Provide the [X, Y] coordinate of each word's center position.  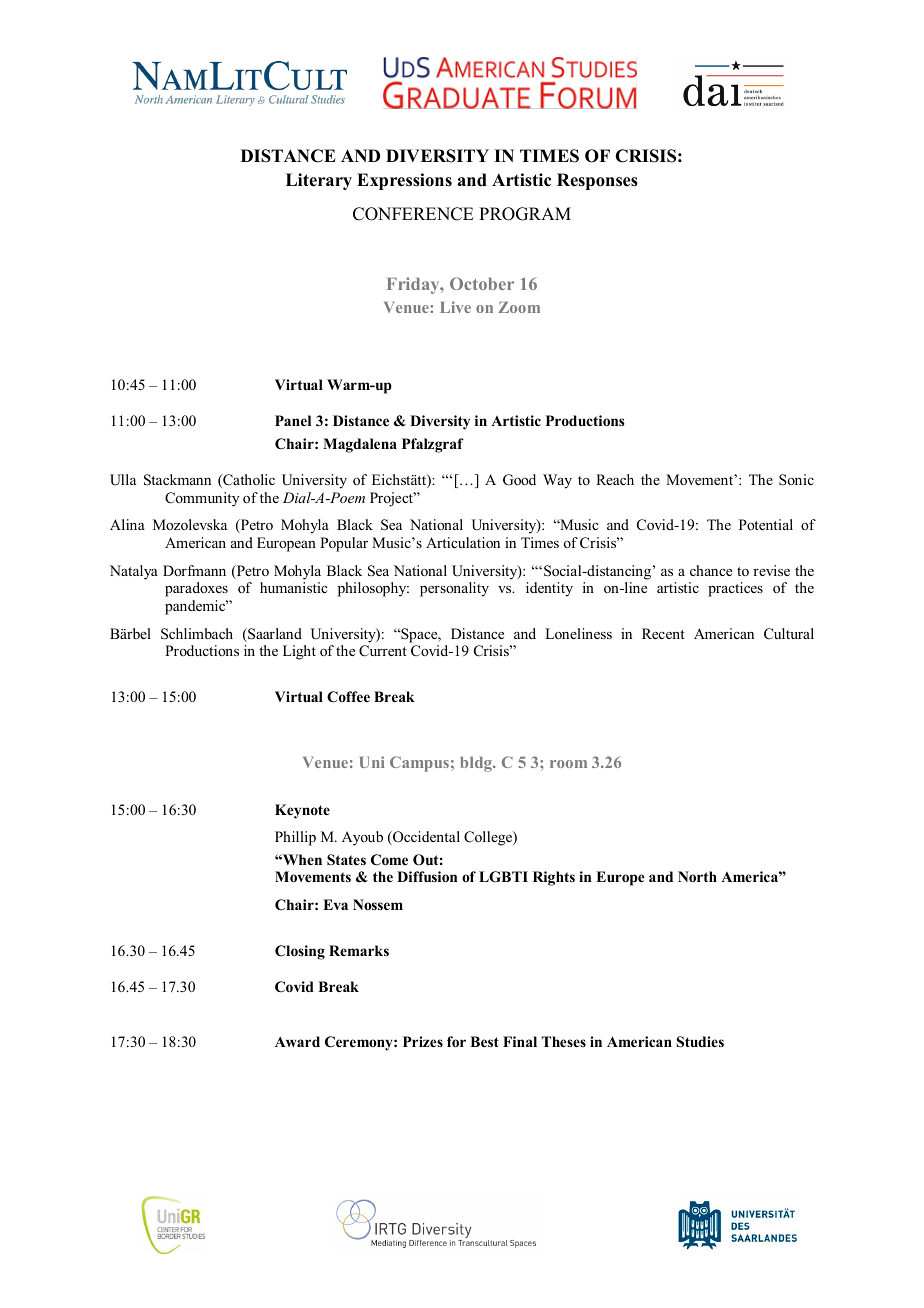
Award [297, 1041]
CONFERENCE [413, 214]
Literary [319, 181]
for [456, 1042]
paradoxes [196, 589]
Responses [597, 181]
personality [454, 589]
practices [735, 589]
